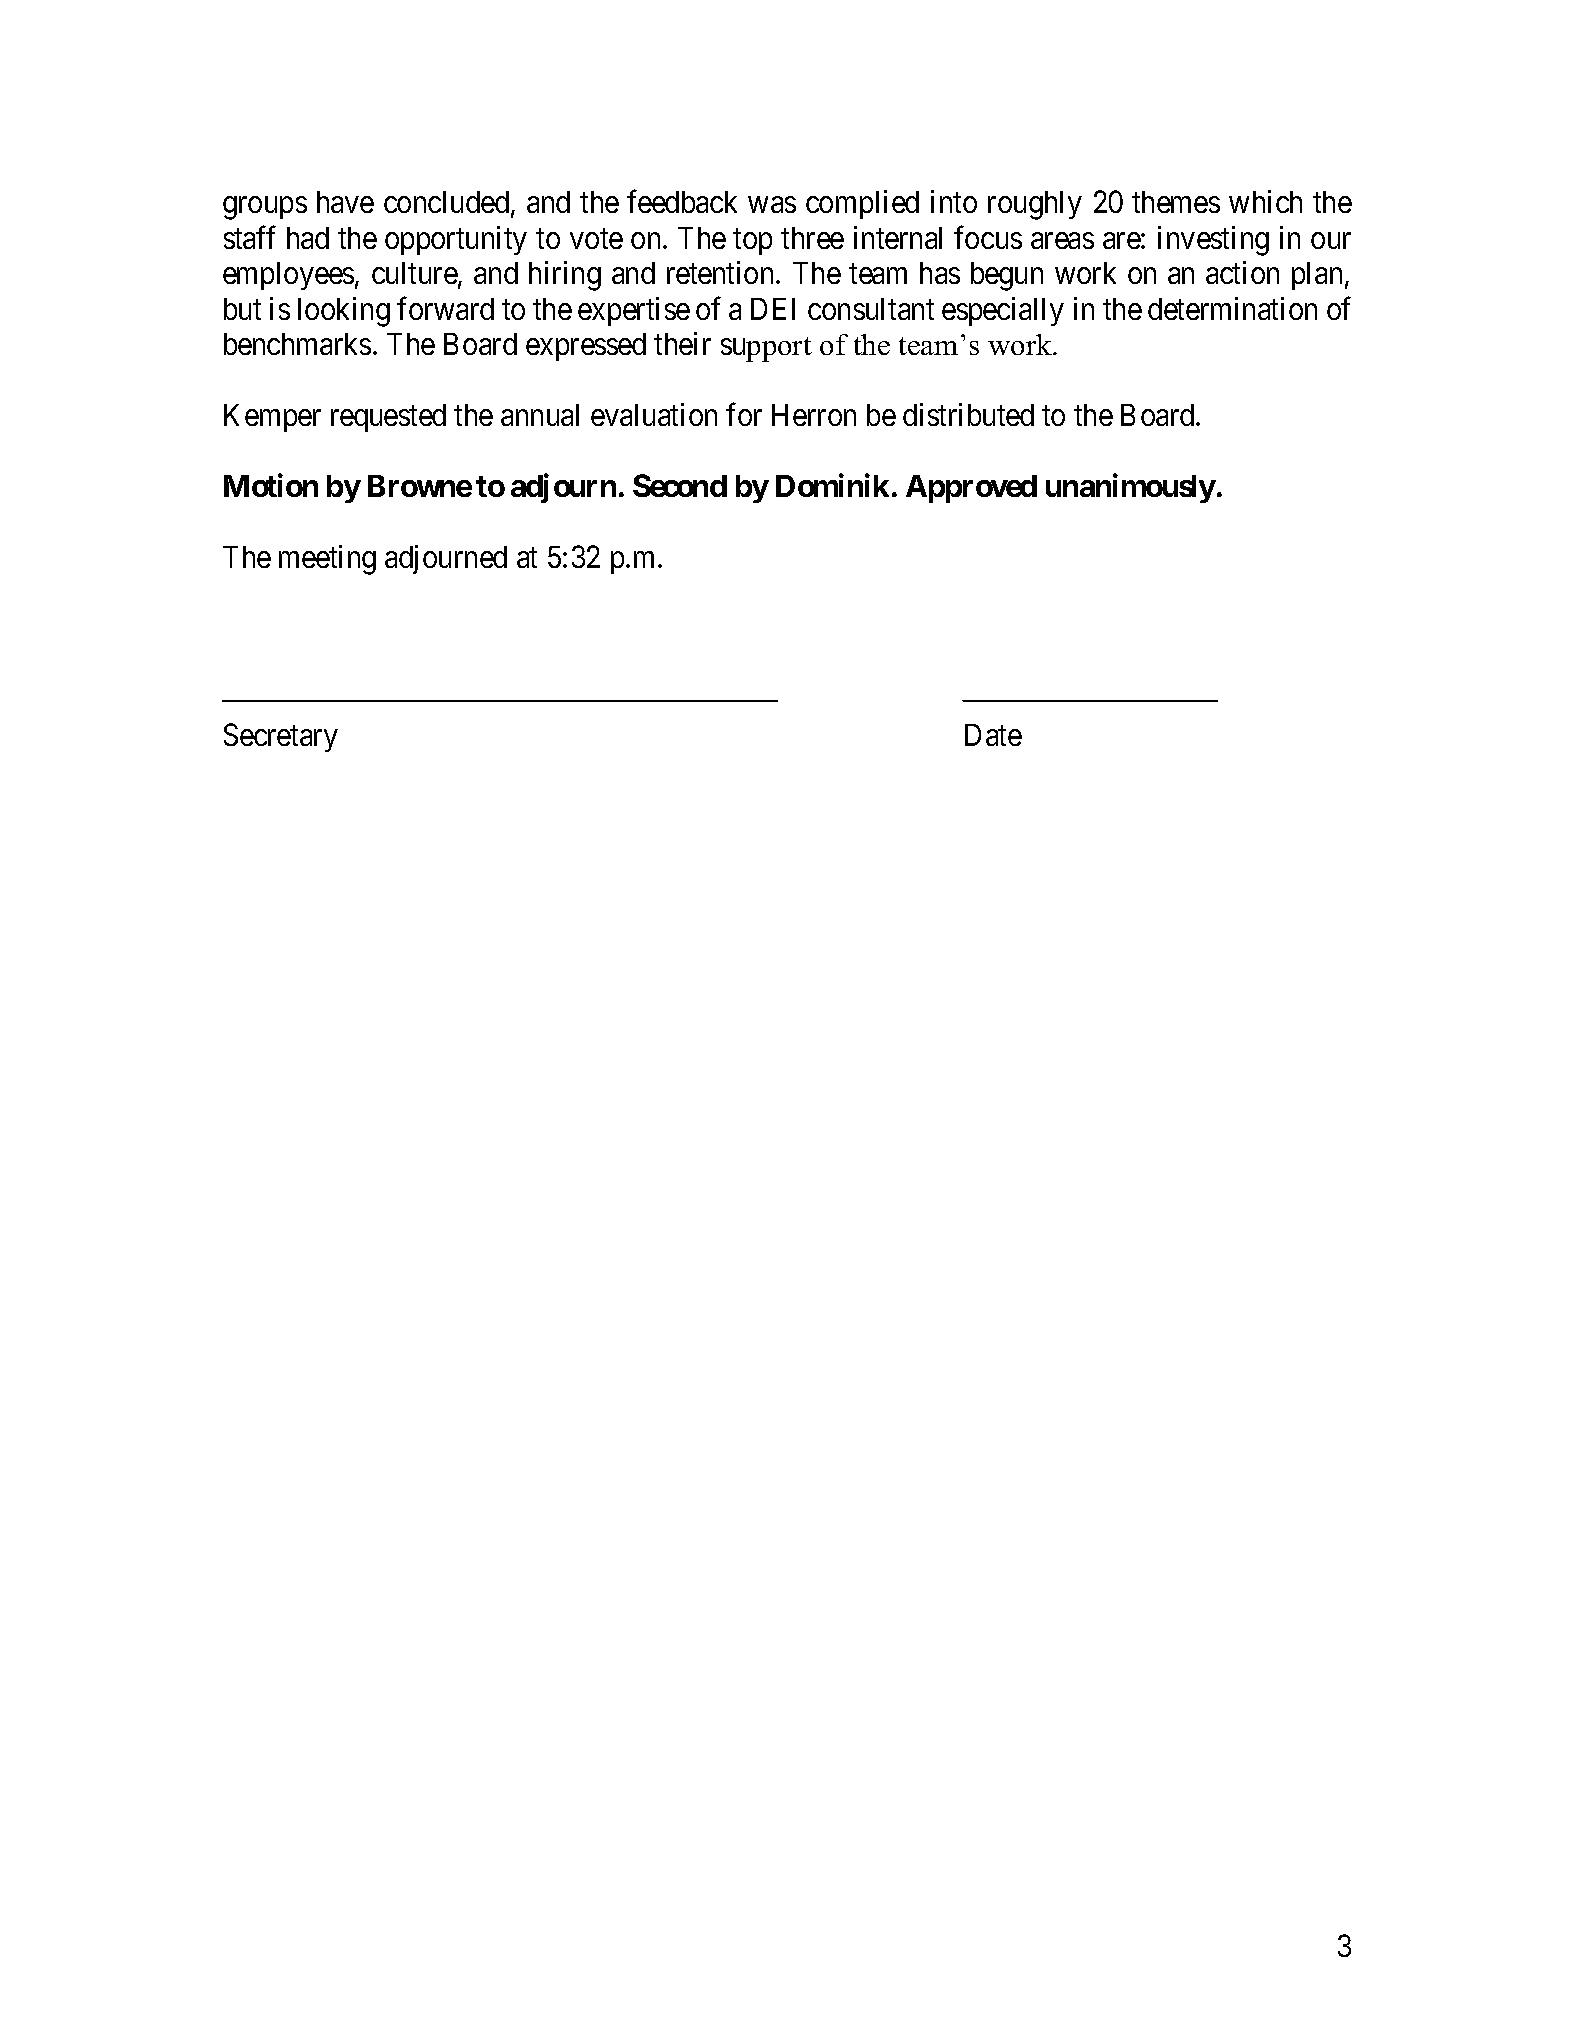 The width and height of the screenshot is (1574, 2037). I want to click on Secretary, so click(281, 737).
